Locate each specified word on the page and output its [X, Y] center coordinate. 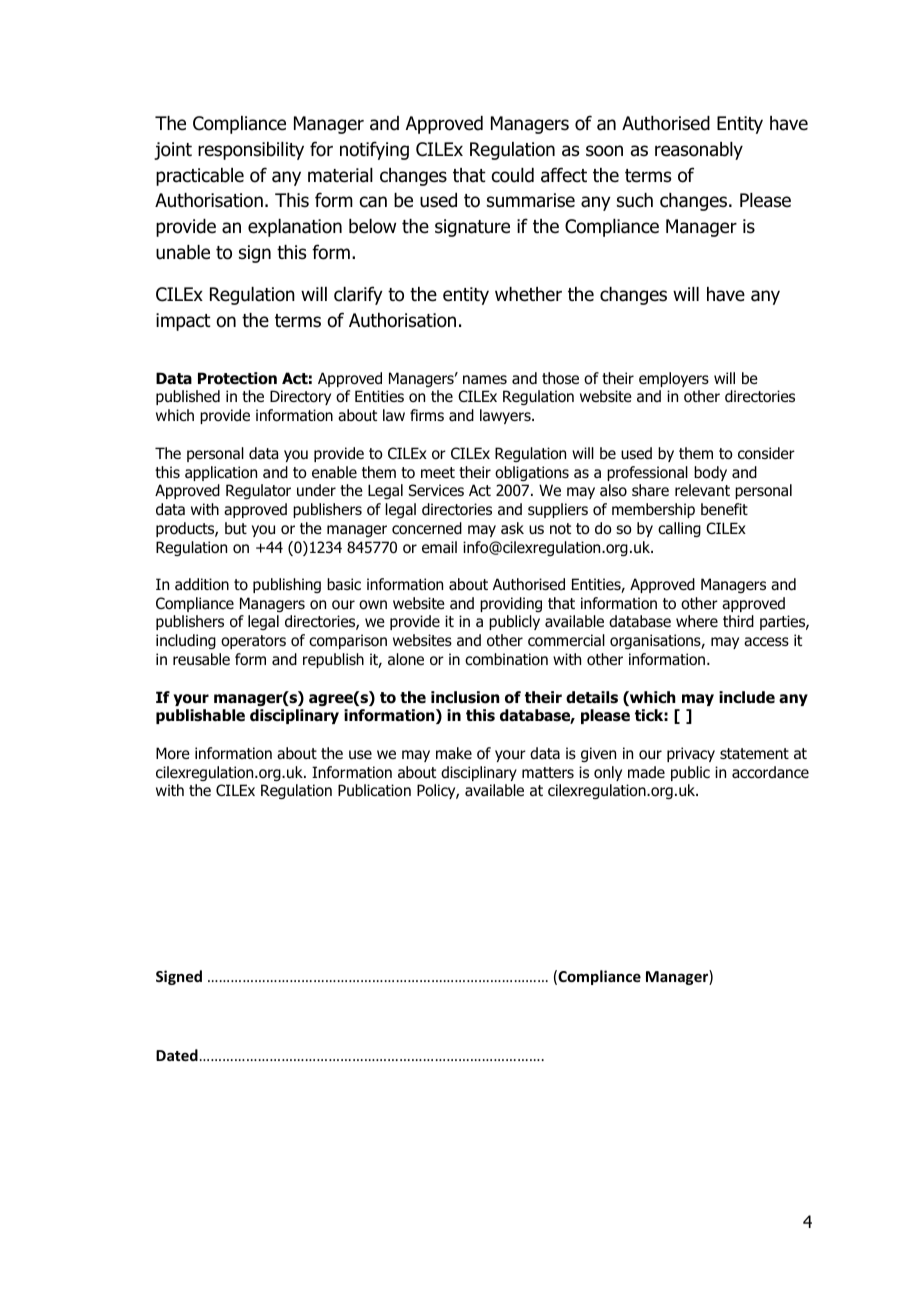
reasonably [699, 151]
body [710, 473]
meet [438, 472]
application [221, 473]
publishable [200, 716]
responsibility [251, 151]
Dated [177, 1055]
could [513, 175]
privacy [691, 754]
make [454, 753]
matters [548, 772]
